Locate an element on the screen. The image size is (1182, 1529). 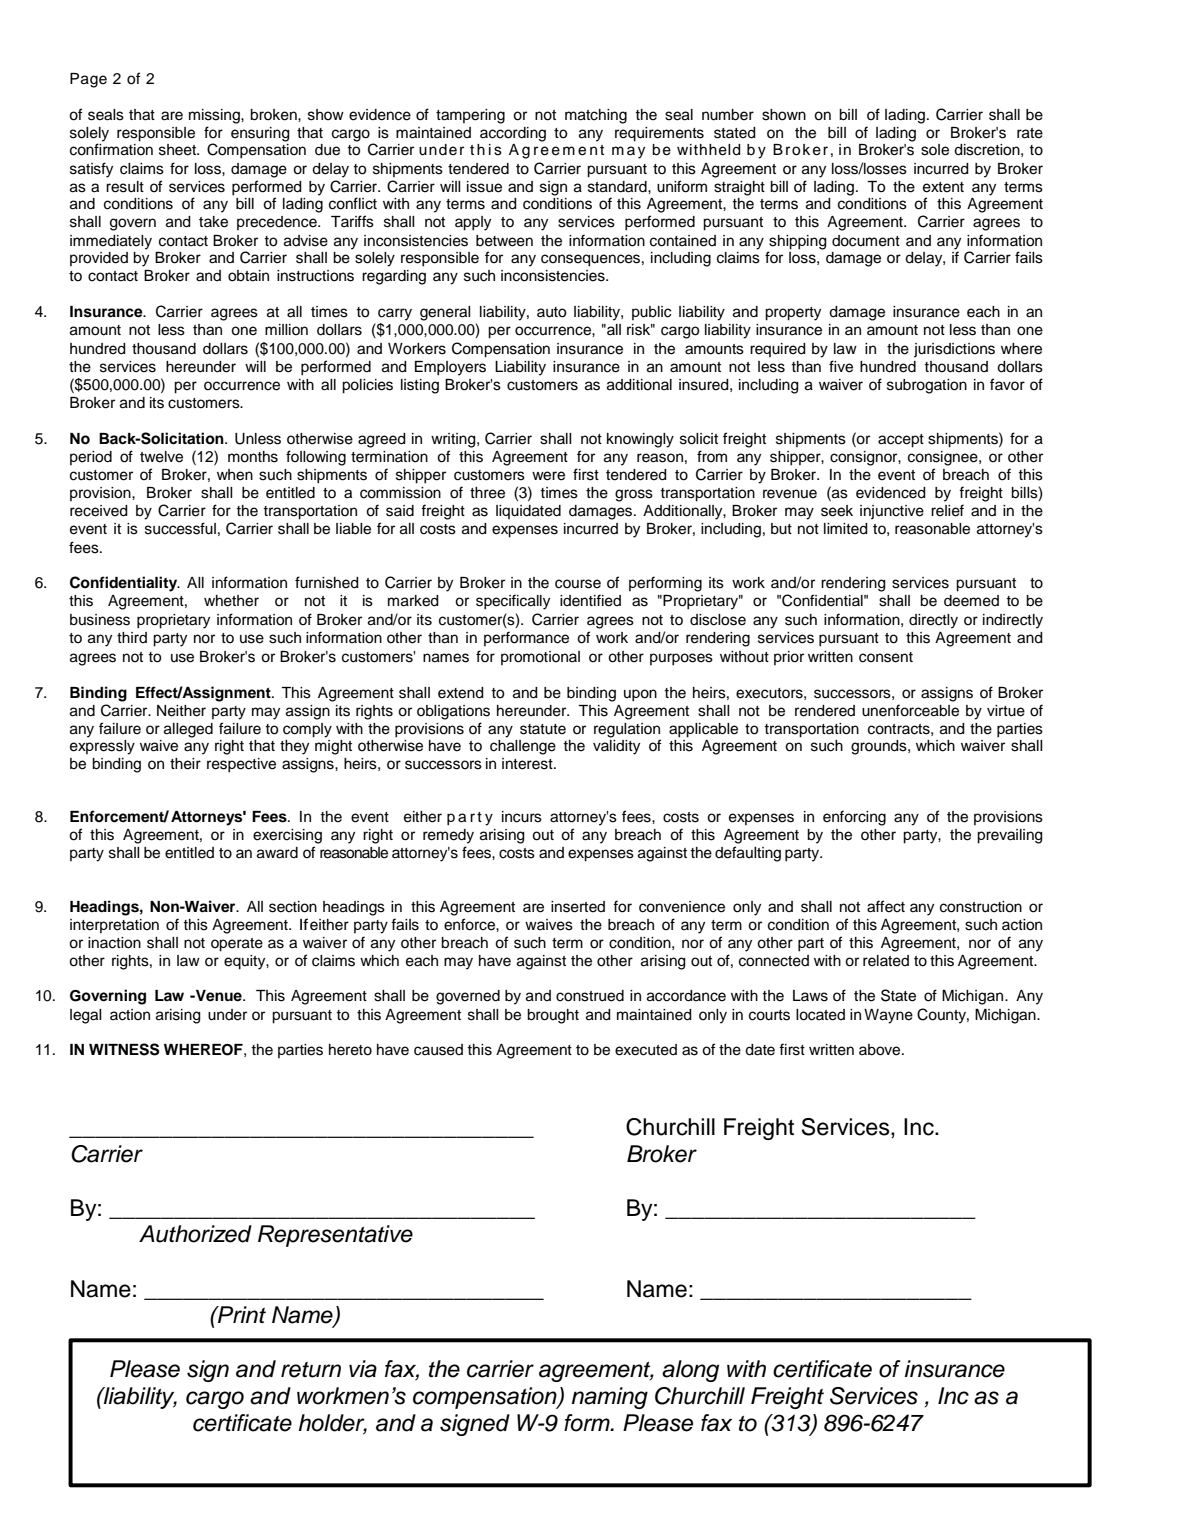
rendered is located at coordinates (825, 711).
